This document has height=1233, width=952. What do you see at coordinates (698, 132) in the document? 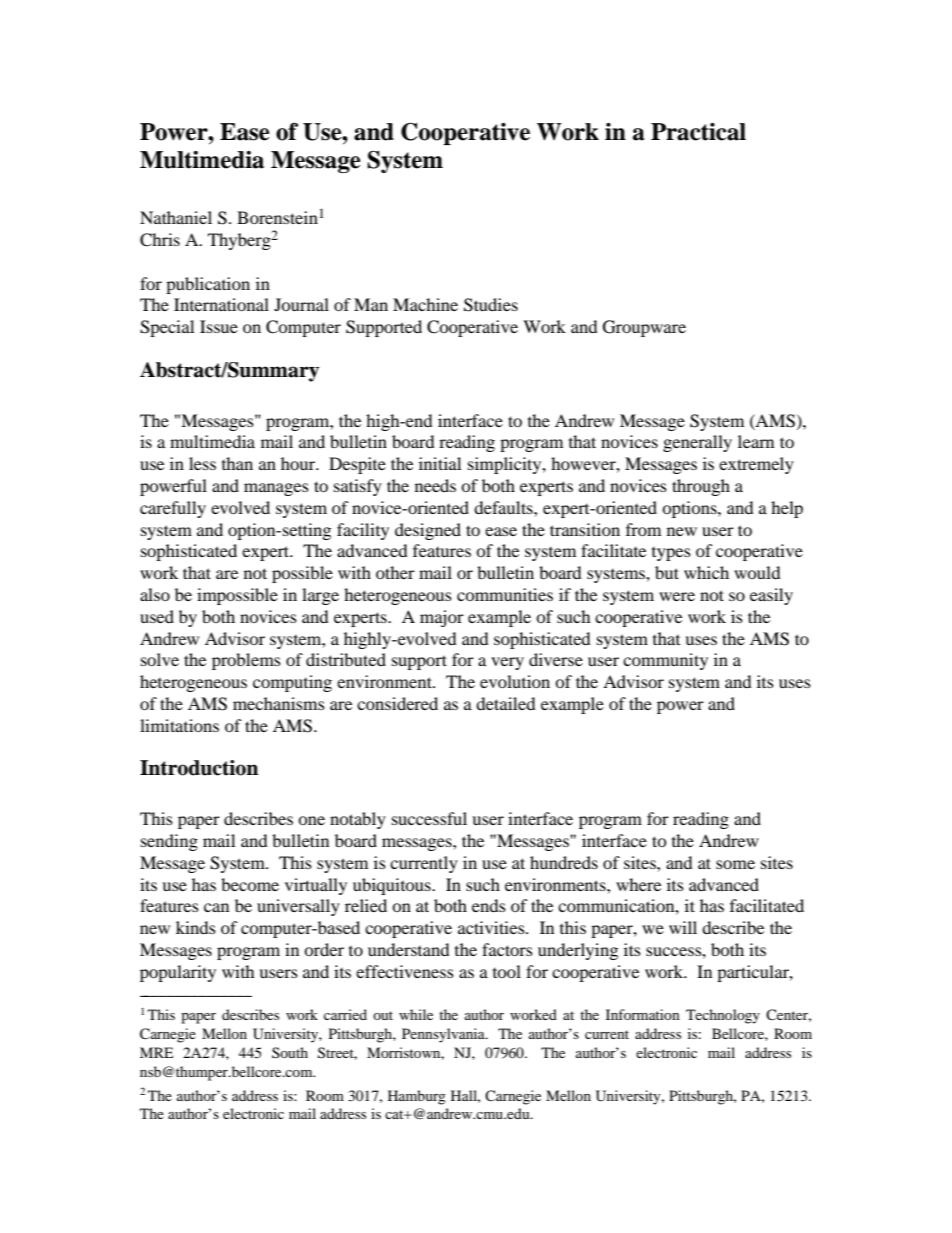
I see `Practical` at bounding box center [698, 132].
